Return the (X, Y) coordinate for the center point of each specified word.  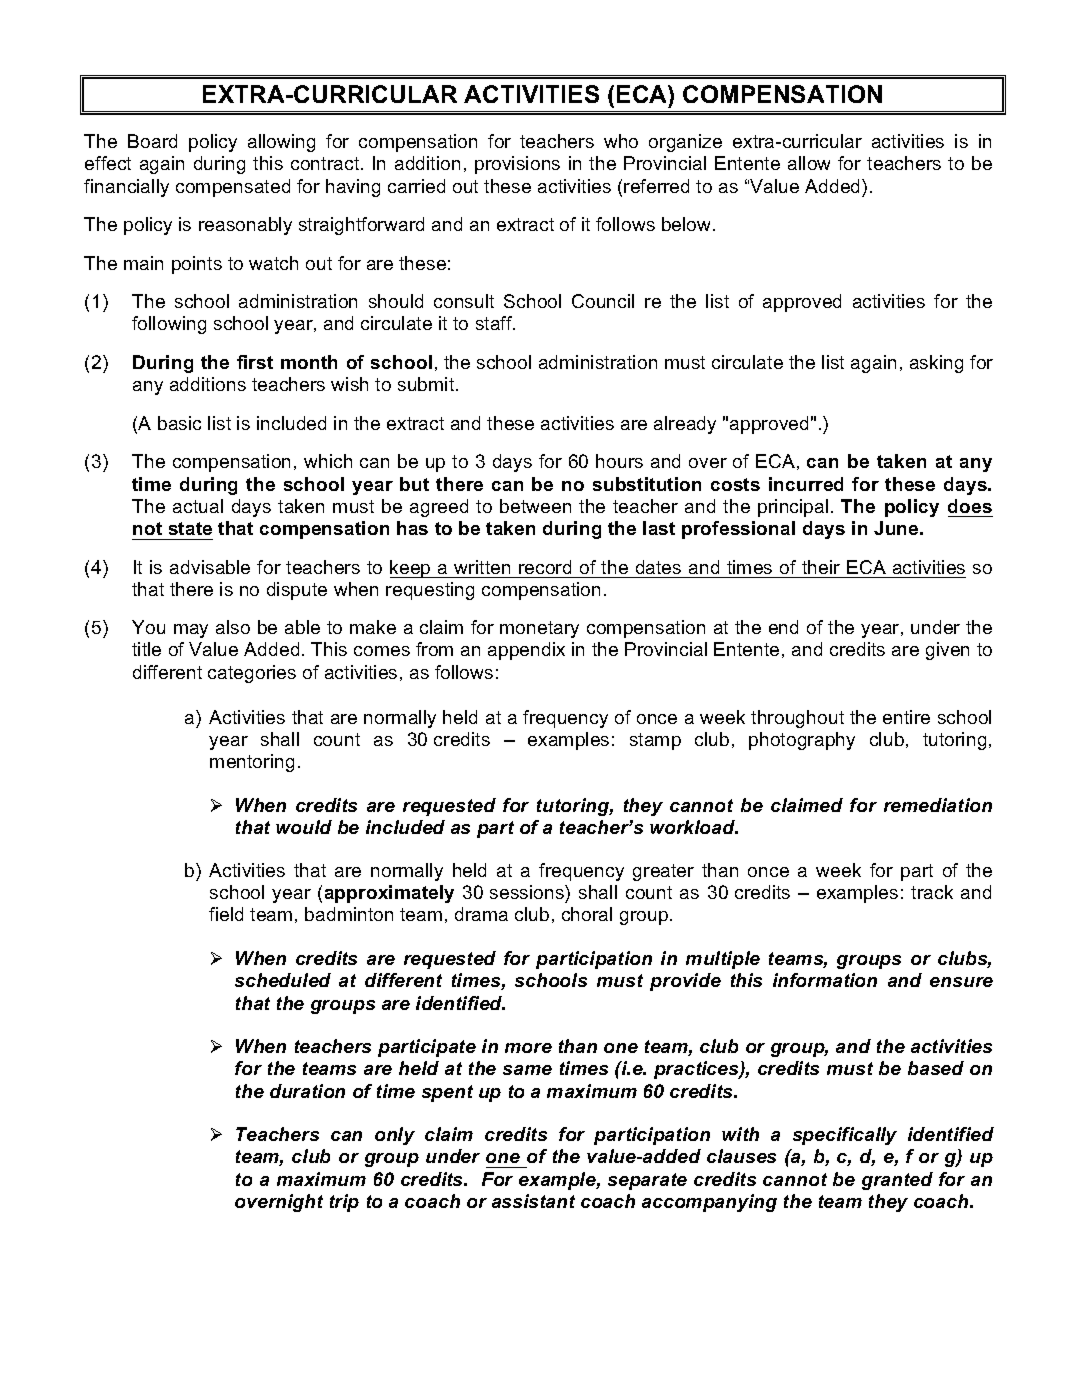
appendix (526, 651)
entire (906, 717)
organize (685, 143)
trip (344, 1203)
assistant (533, 1201)
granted (897, 1181)
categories (252, 674)
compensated (233, 188)
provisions (517, 165)
